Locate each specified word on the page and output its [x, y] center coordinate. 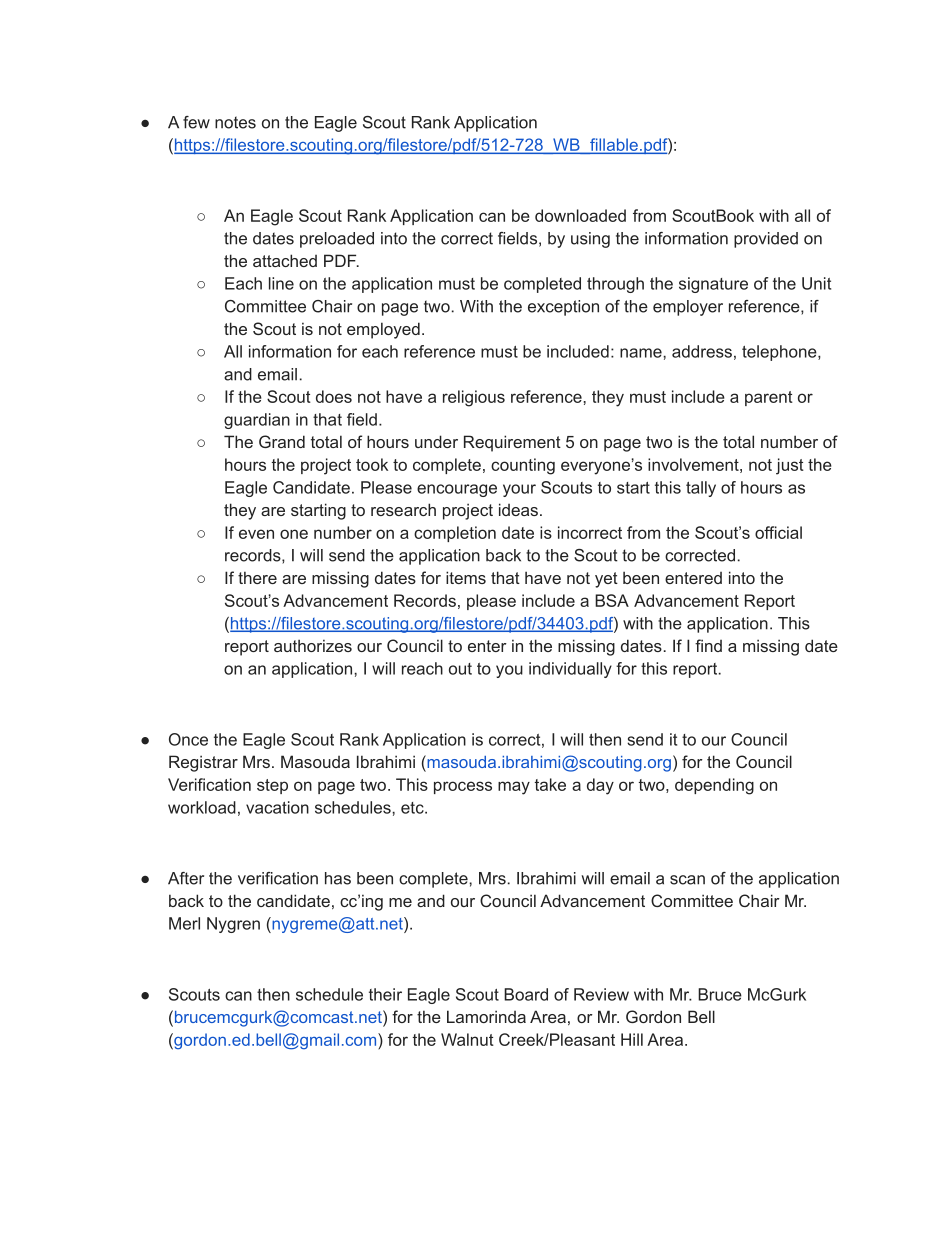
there [257, 577]
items [466, 577]
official [778, 532]
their [385, 994]
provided [766, 240]
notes [235, 122]
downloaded [580, 215]
